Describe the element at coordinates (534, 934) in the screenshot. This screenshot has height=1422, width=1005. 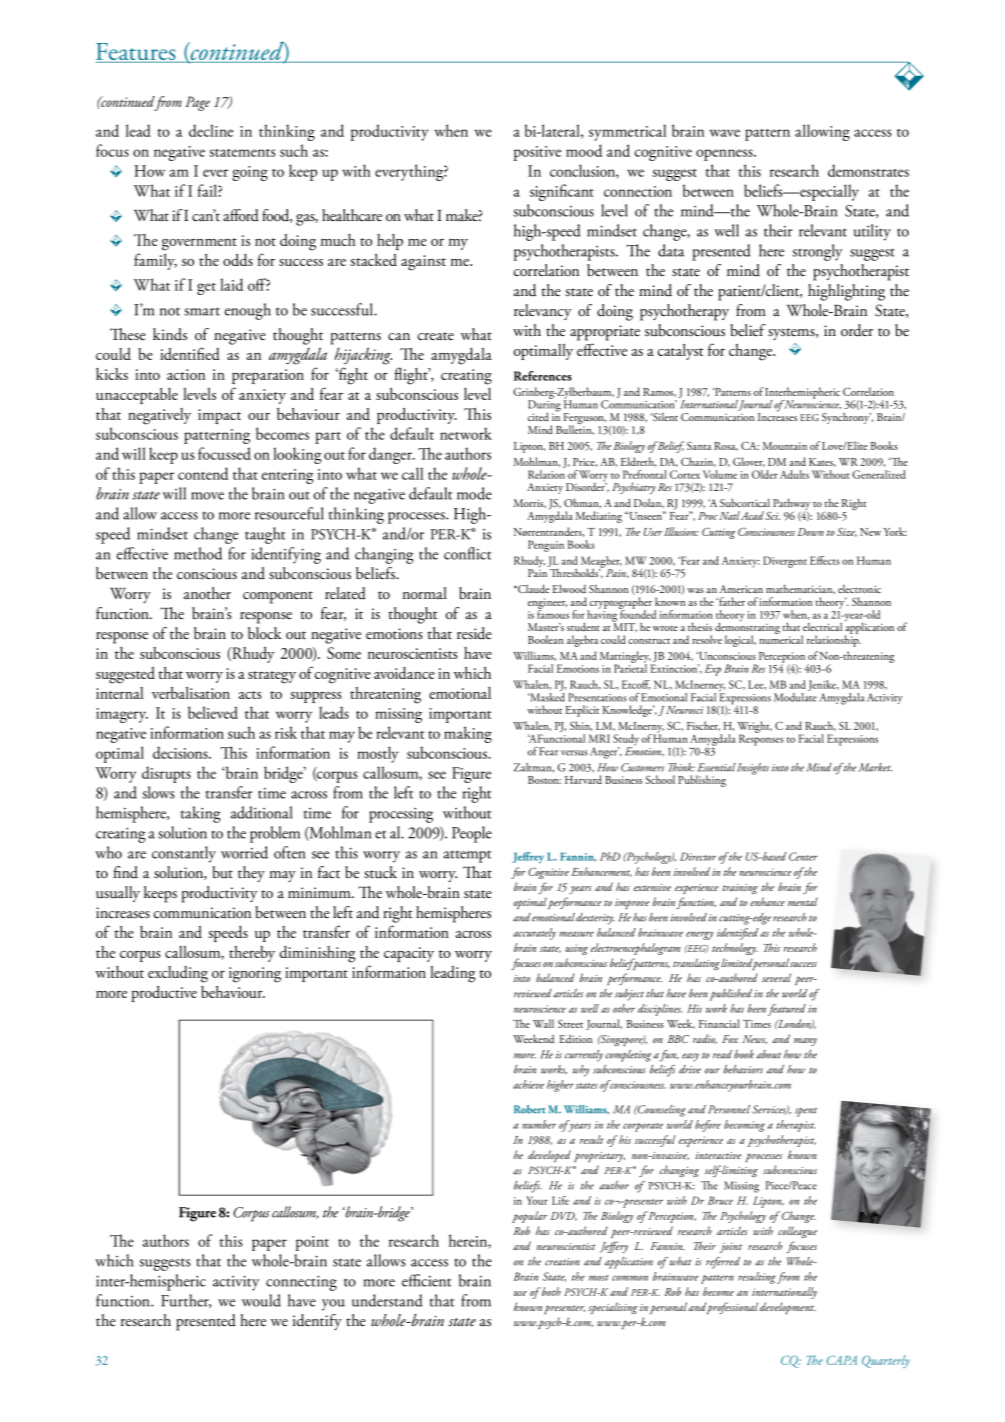
I see `accurately` at that location.
